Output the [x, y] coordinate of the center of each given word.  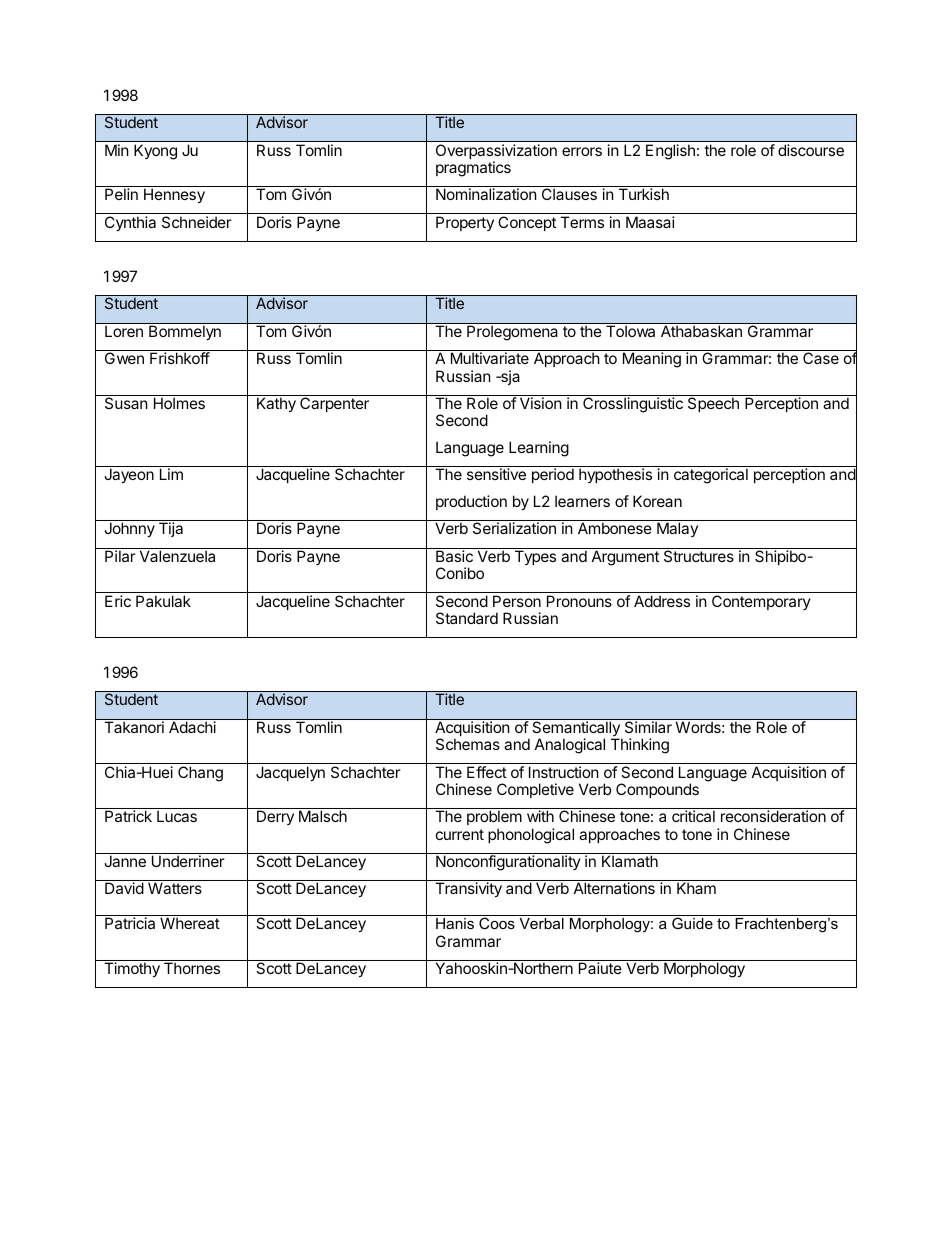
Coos [497, 923]
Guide [692, 923]
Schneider [197, 222]
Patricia [130, 923]
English [670, 152]
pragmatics [473, 169]
